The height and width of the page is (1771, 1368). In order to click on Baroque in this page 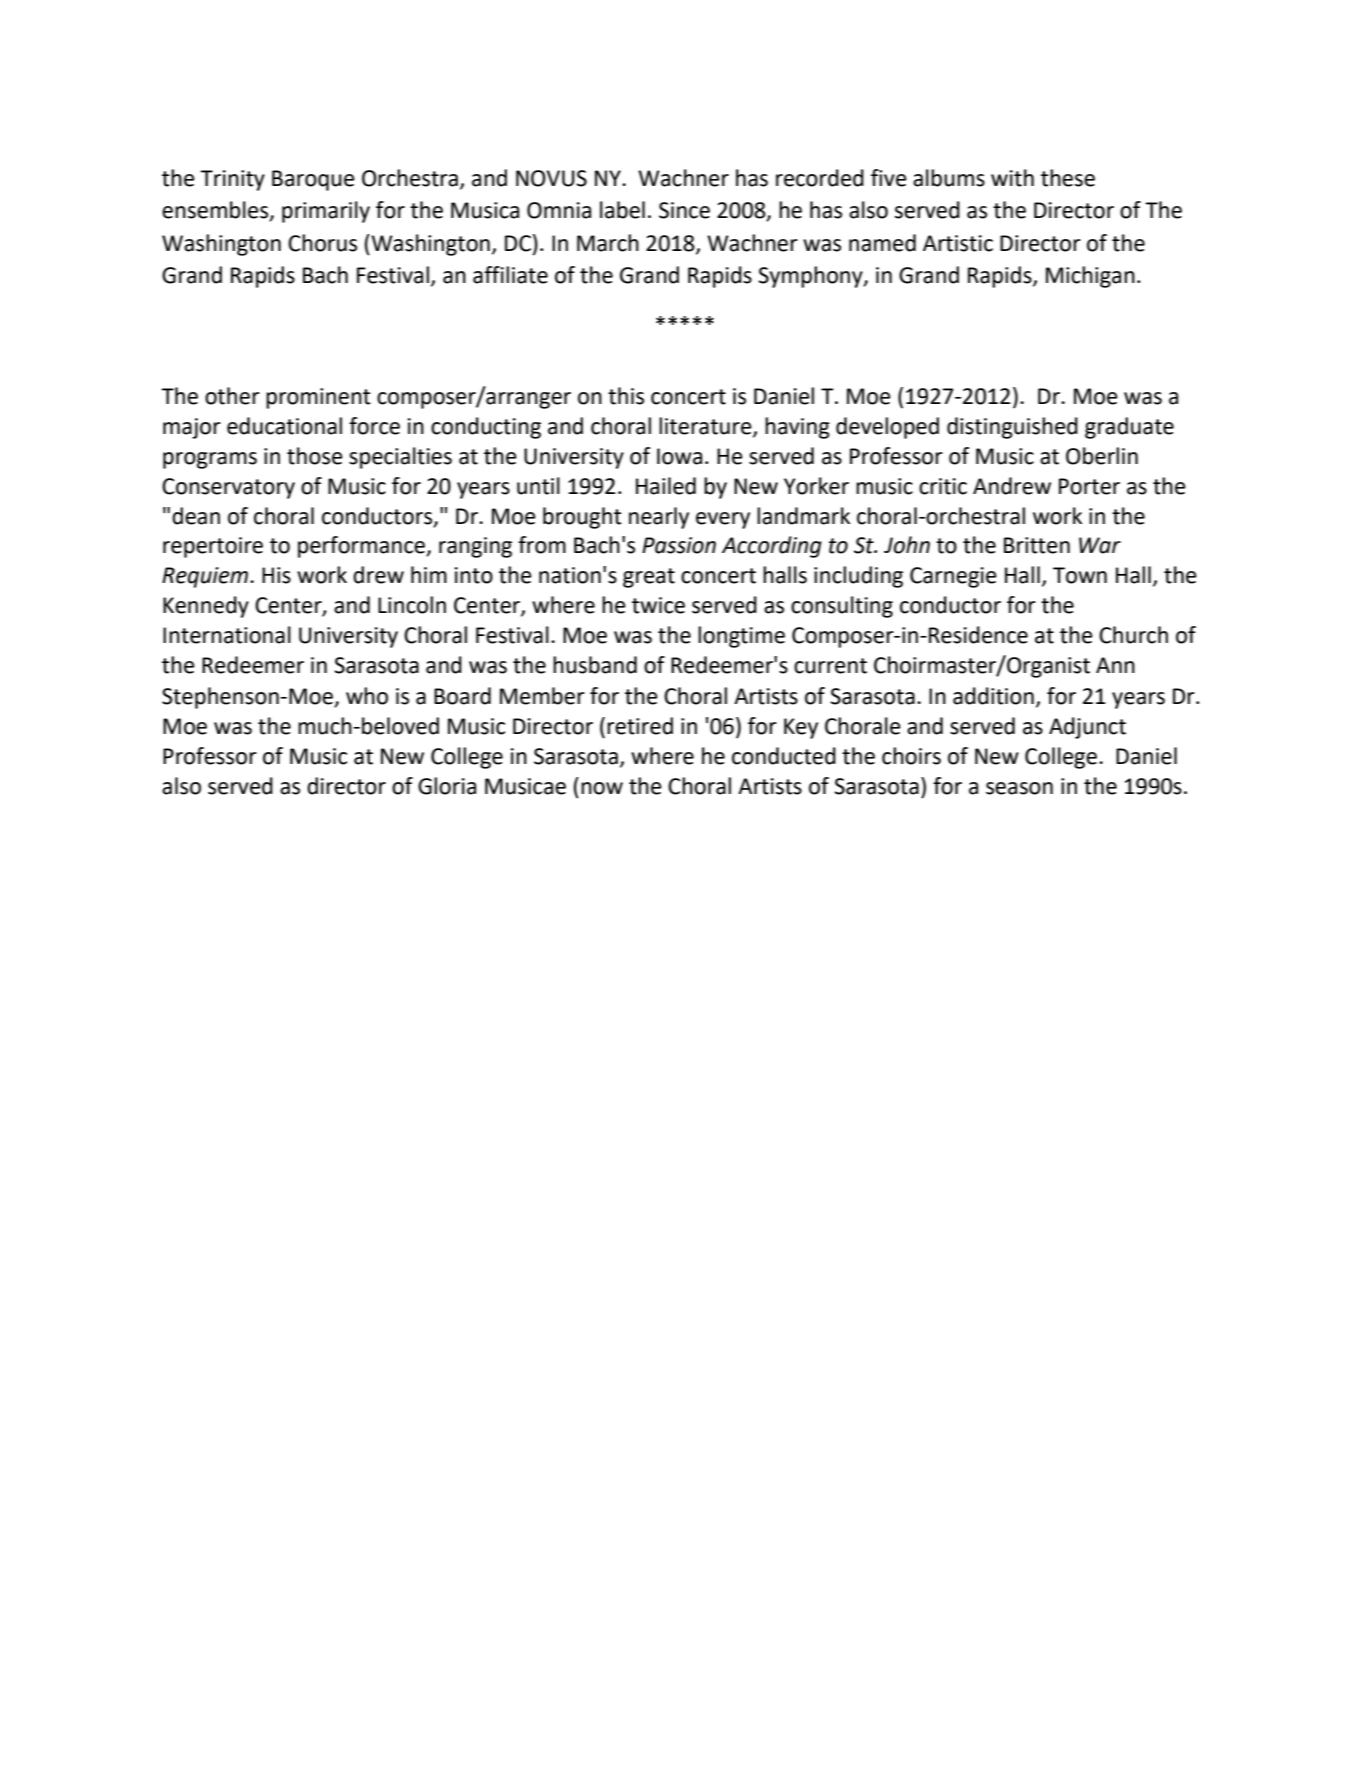, I will do `click(313, 180)`.
